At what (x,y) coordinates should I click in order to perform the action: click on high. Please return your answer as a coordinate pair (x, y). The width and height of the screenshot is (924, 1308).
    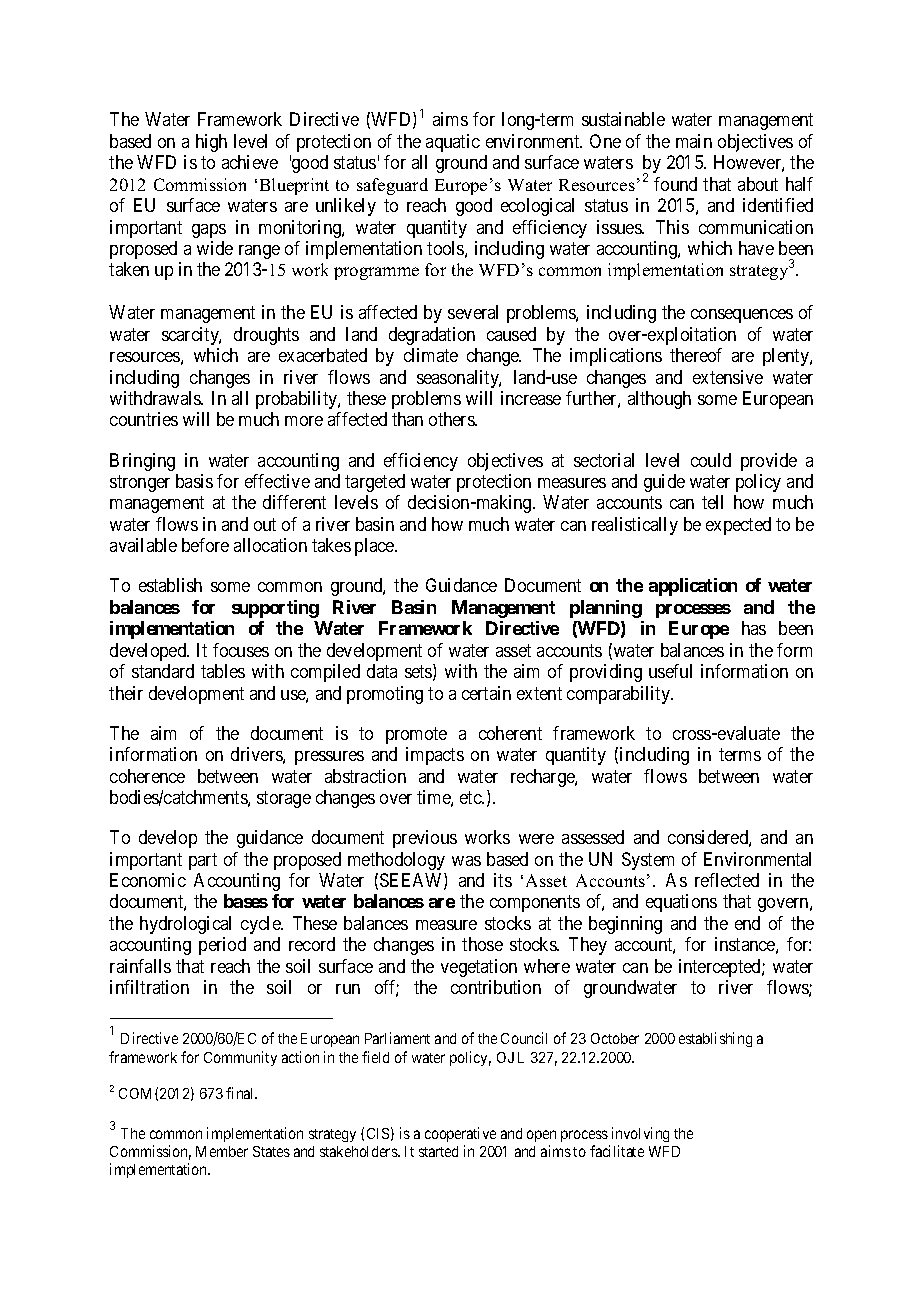
    Looking at the image, I should click on (211, 143).
